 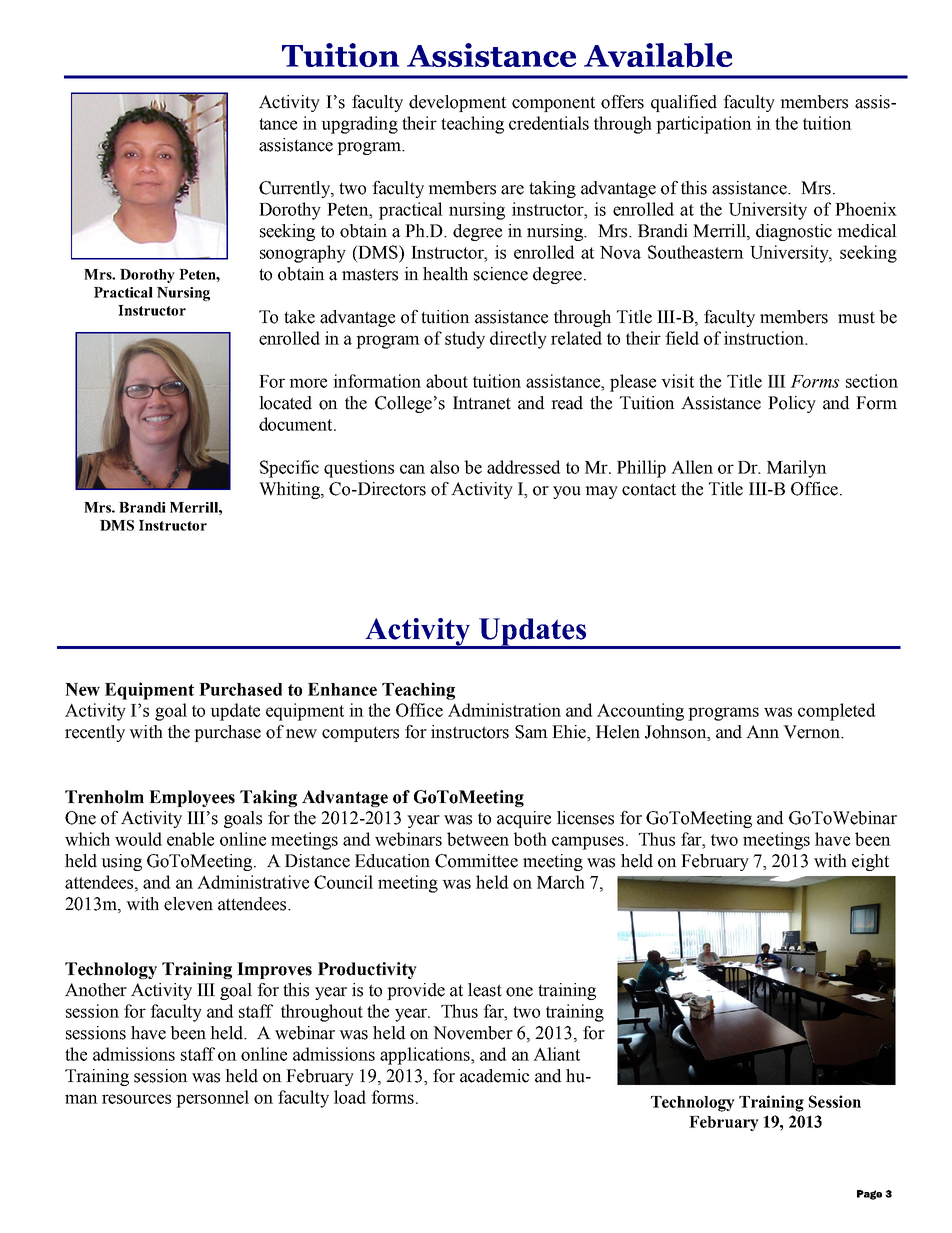 What do you see at coordinates (494, 1076) in the page?
I see `academic` at bounding box center [494, 1076].
